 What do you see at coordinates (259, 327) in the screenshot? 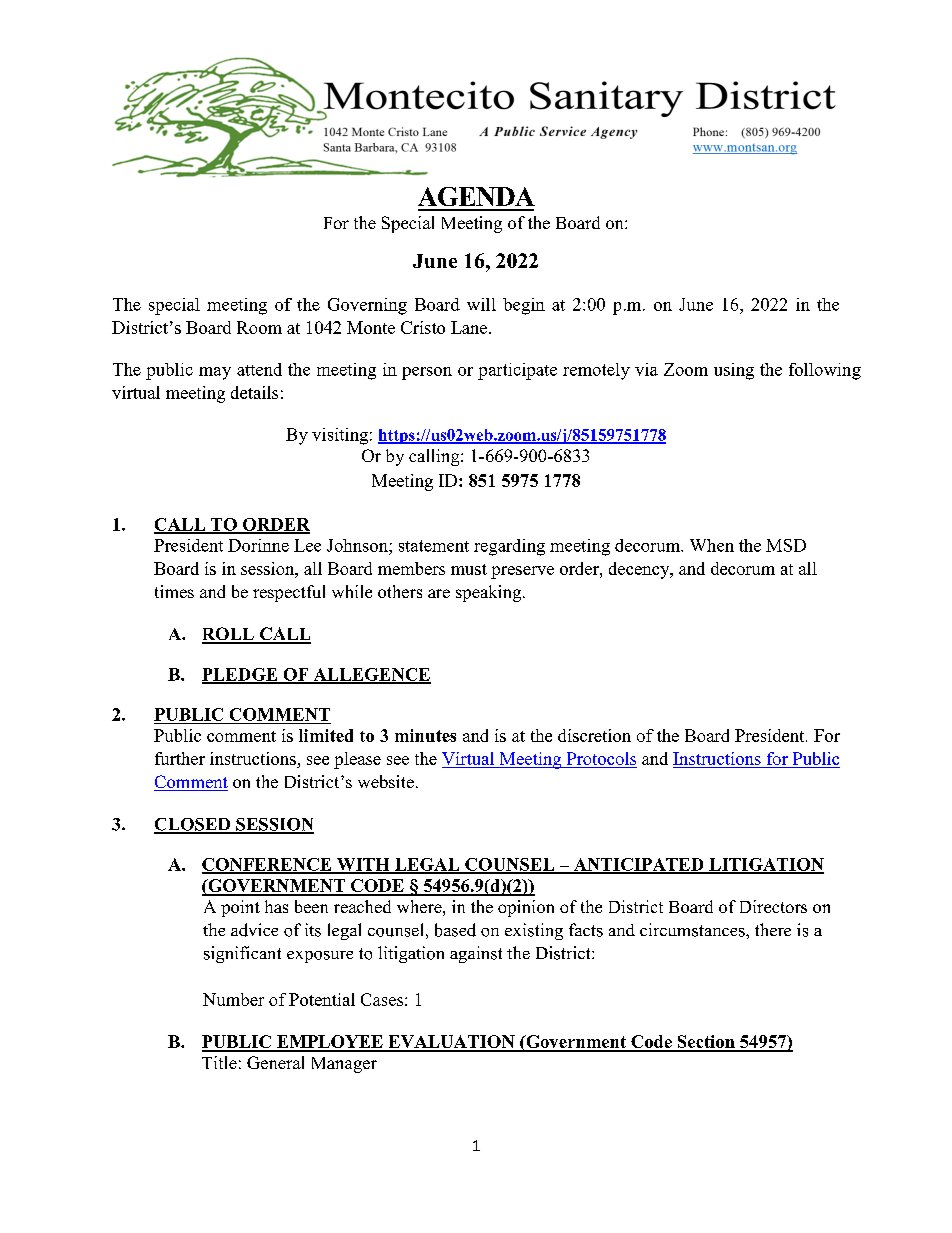
I see `Room` at bounding box center [259, 327].
